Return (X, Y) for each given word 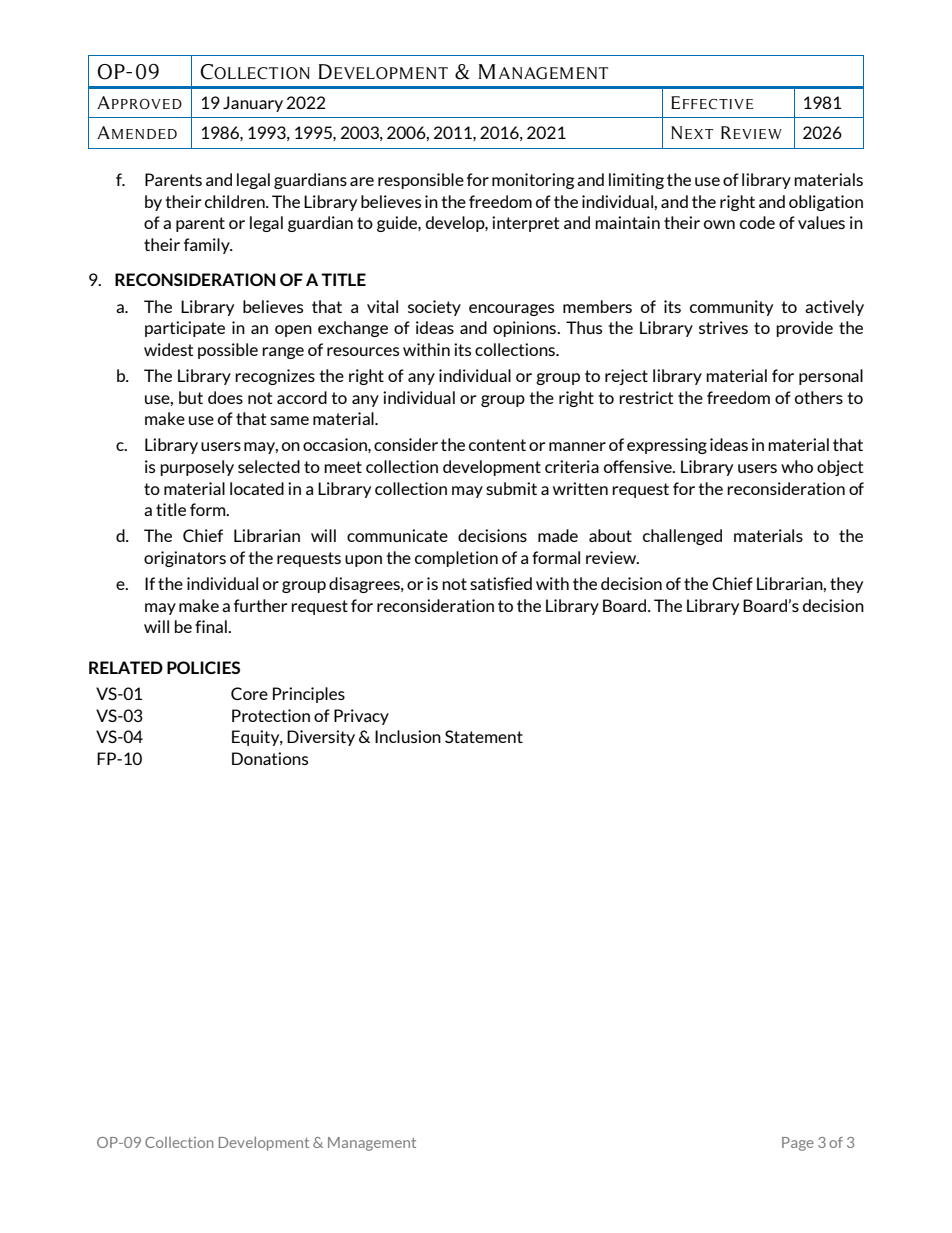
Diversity (321, 738)
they (846, 585)
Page (798, 1144)
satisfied (501, 583)
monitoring (533, 181)
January (253, 104)
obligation (826, 203)
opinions (526, 329)
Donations (270, 758)
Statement (484, 736)
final (212, 626)
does (225, 397)
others (819, 397)
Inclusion (408, 736)
